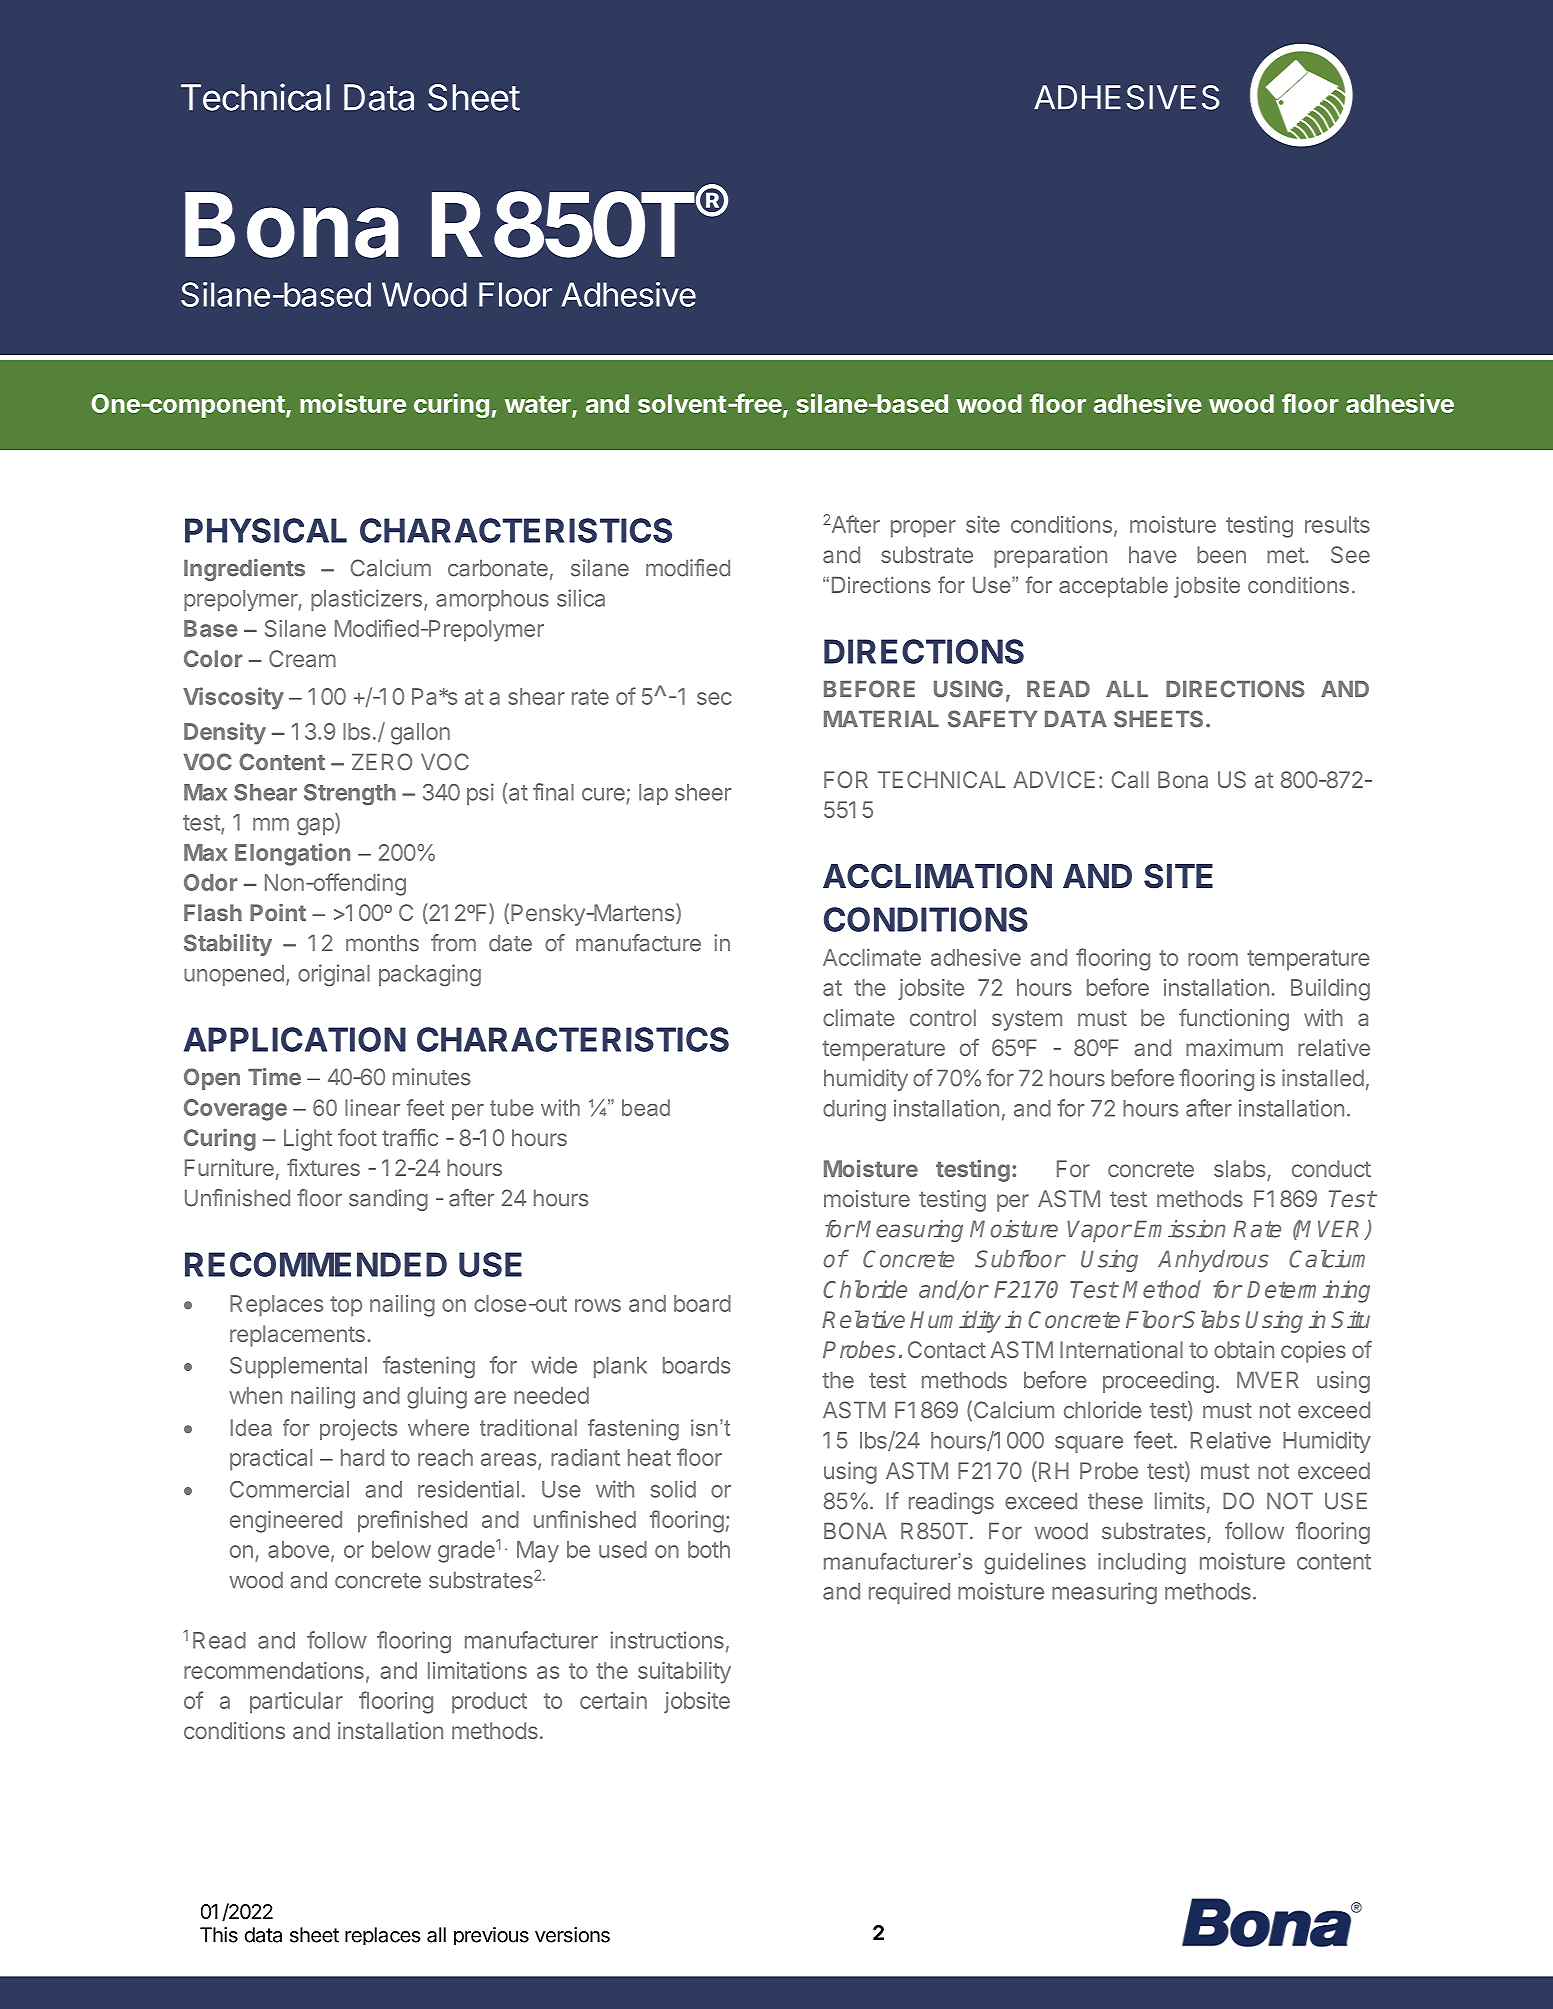 The width and height of the document is (1553, 2009). Describe the element at coordinates (923, 529) in the document. I see `proper` at that location.
